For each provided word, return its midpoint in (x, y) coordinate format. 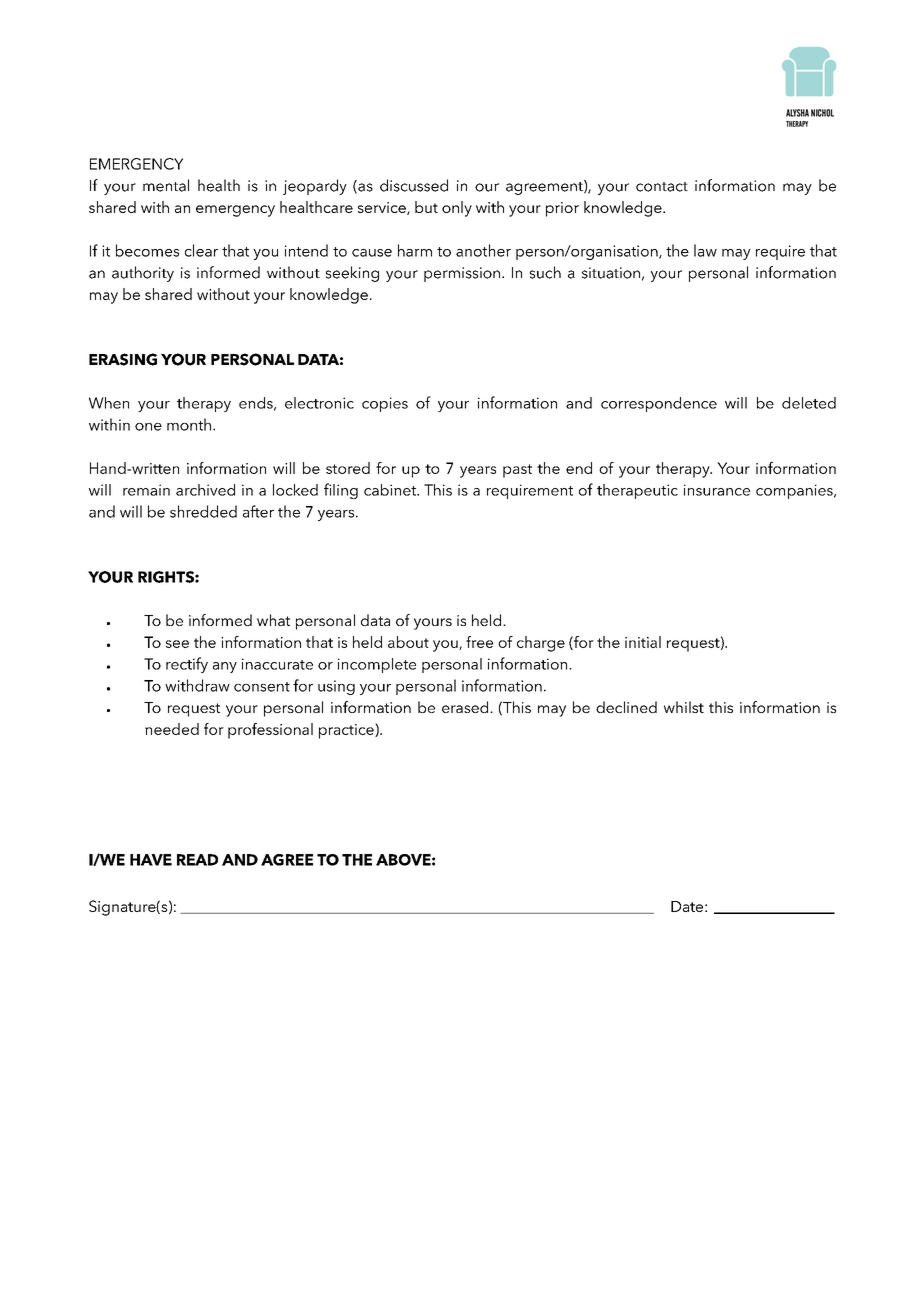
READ (197, 860)
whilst (684, 707)
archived (205, 490)
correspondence (659, 404)
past (517, 471)
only (457, 209)
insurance (717, 490)
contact (662, 187)
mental (166, 185)
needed (172, 729)
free (479, 642)
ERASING (123, 359)
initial (643, 642)
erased (466, 707)
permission (462, 274)
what (273, 620)
